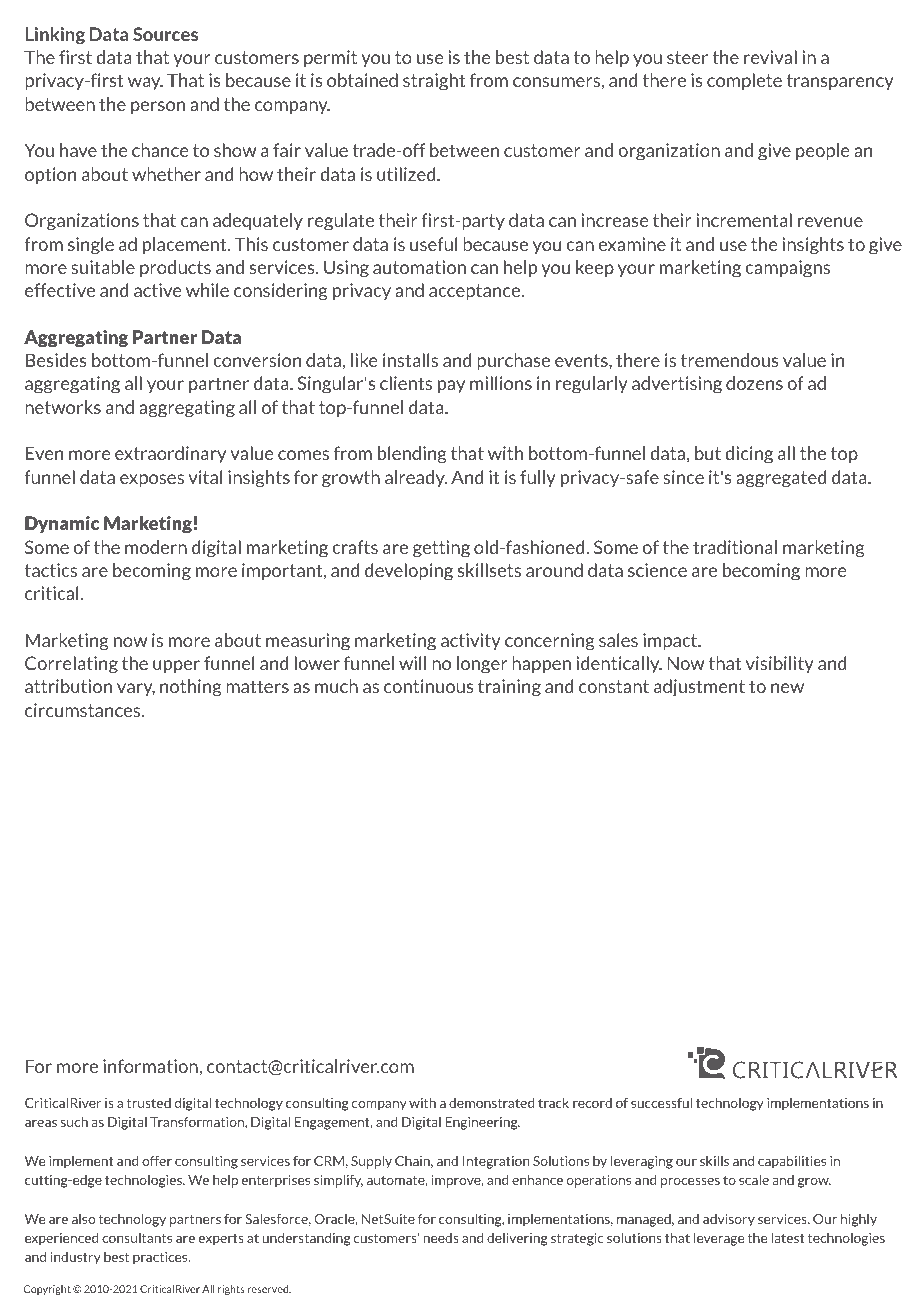  What do you see at coordinates (434, 82) in the screenshot?
I see `straight` at bounding box center [434, 82].
